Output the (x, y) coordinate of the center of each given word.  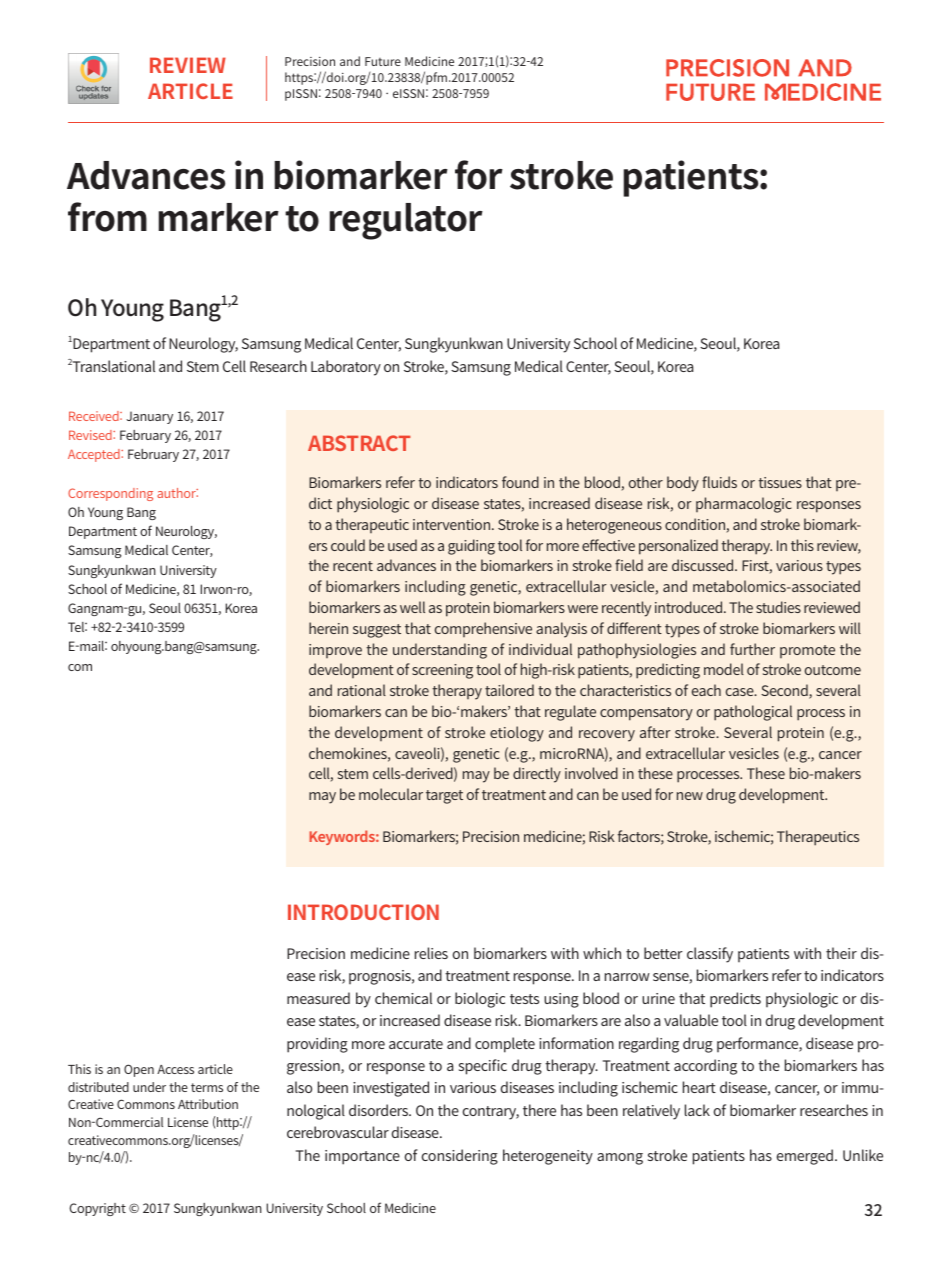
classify (710, 955)
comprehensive (483, 629)
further (752, 649)
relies (431, 953)
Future (383, 61)
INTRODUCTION (363, 912)
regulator (406, 221)
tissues (780, 482)
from (107, 217)
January (149, 417)
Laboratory (346, 368)
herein (328, 628)
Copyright (97, 1209)
